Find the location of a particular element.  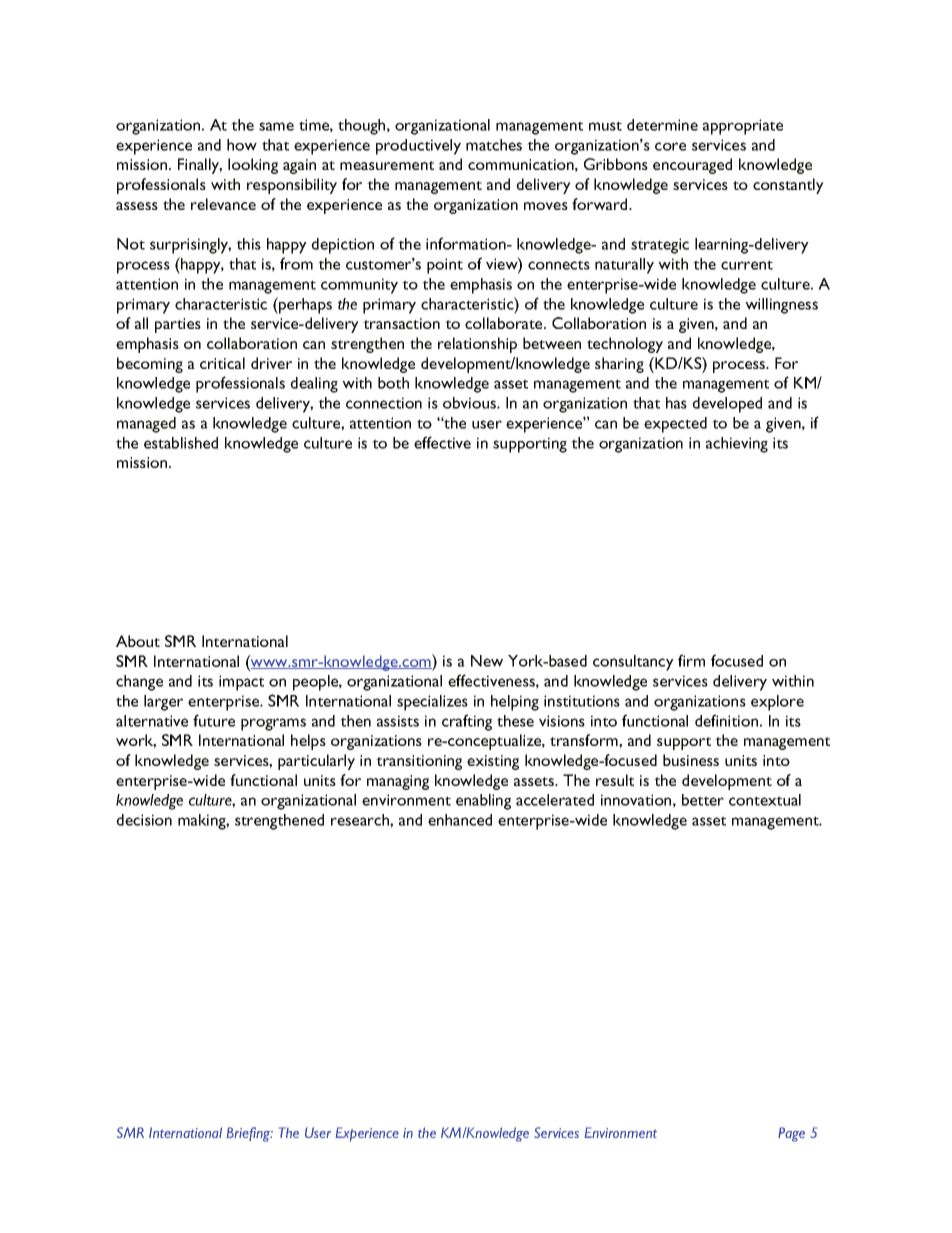

enabling is located at coordinates (483, 802).
